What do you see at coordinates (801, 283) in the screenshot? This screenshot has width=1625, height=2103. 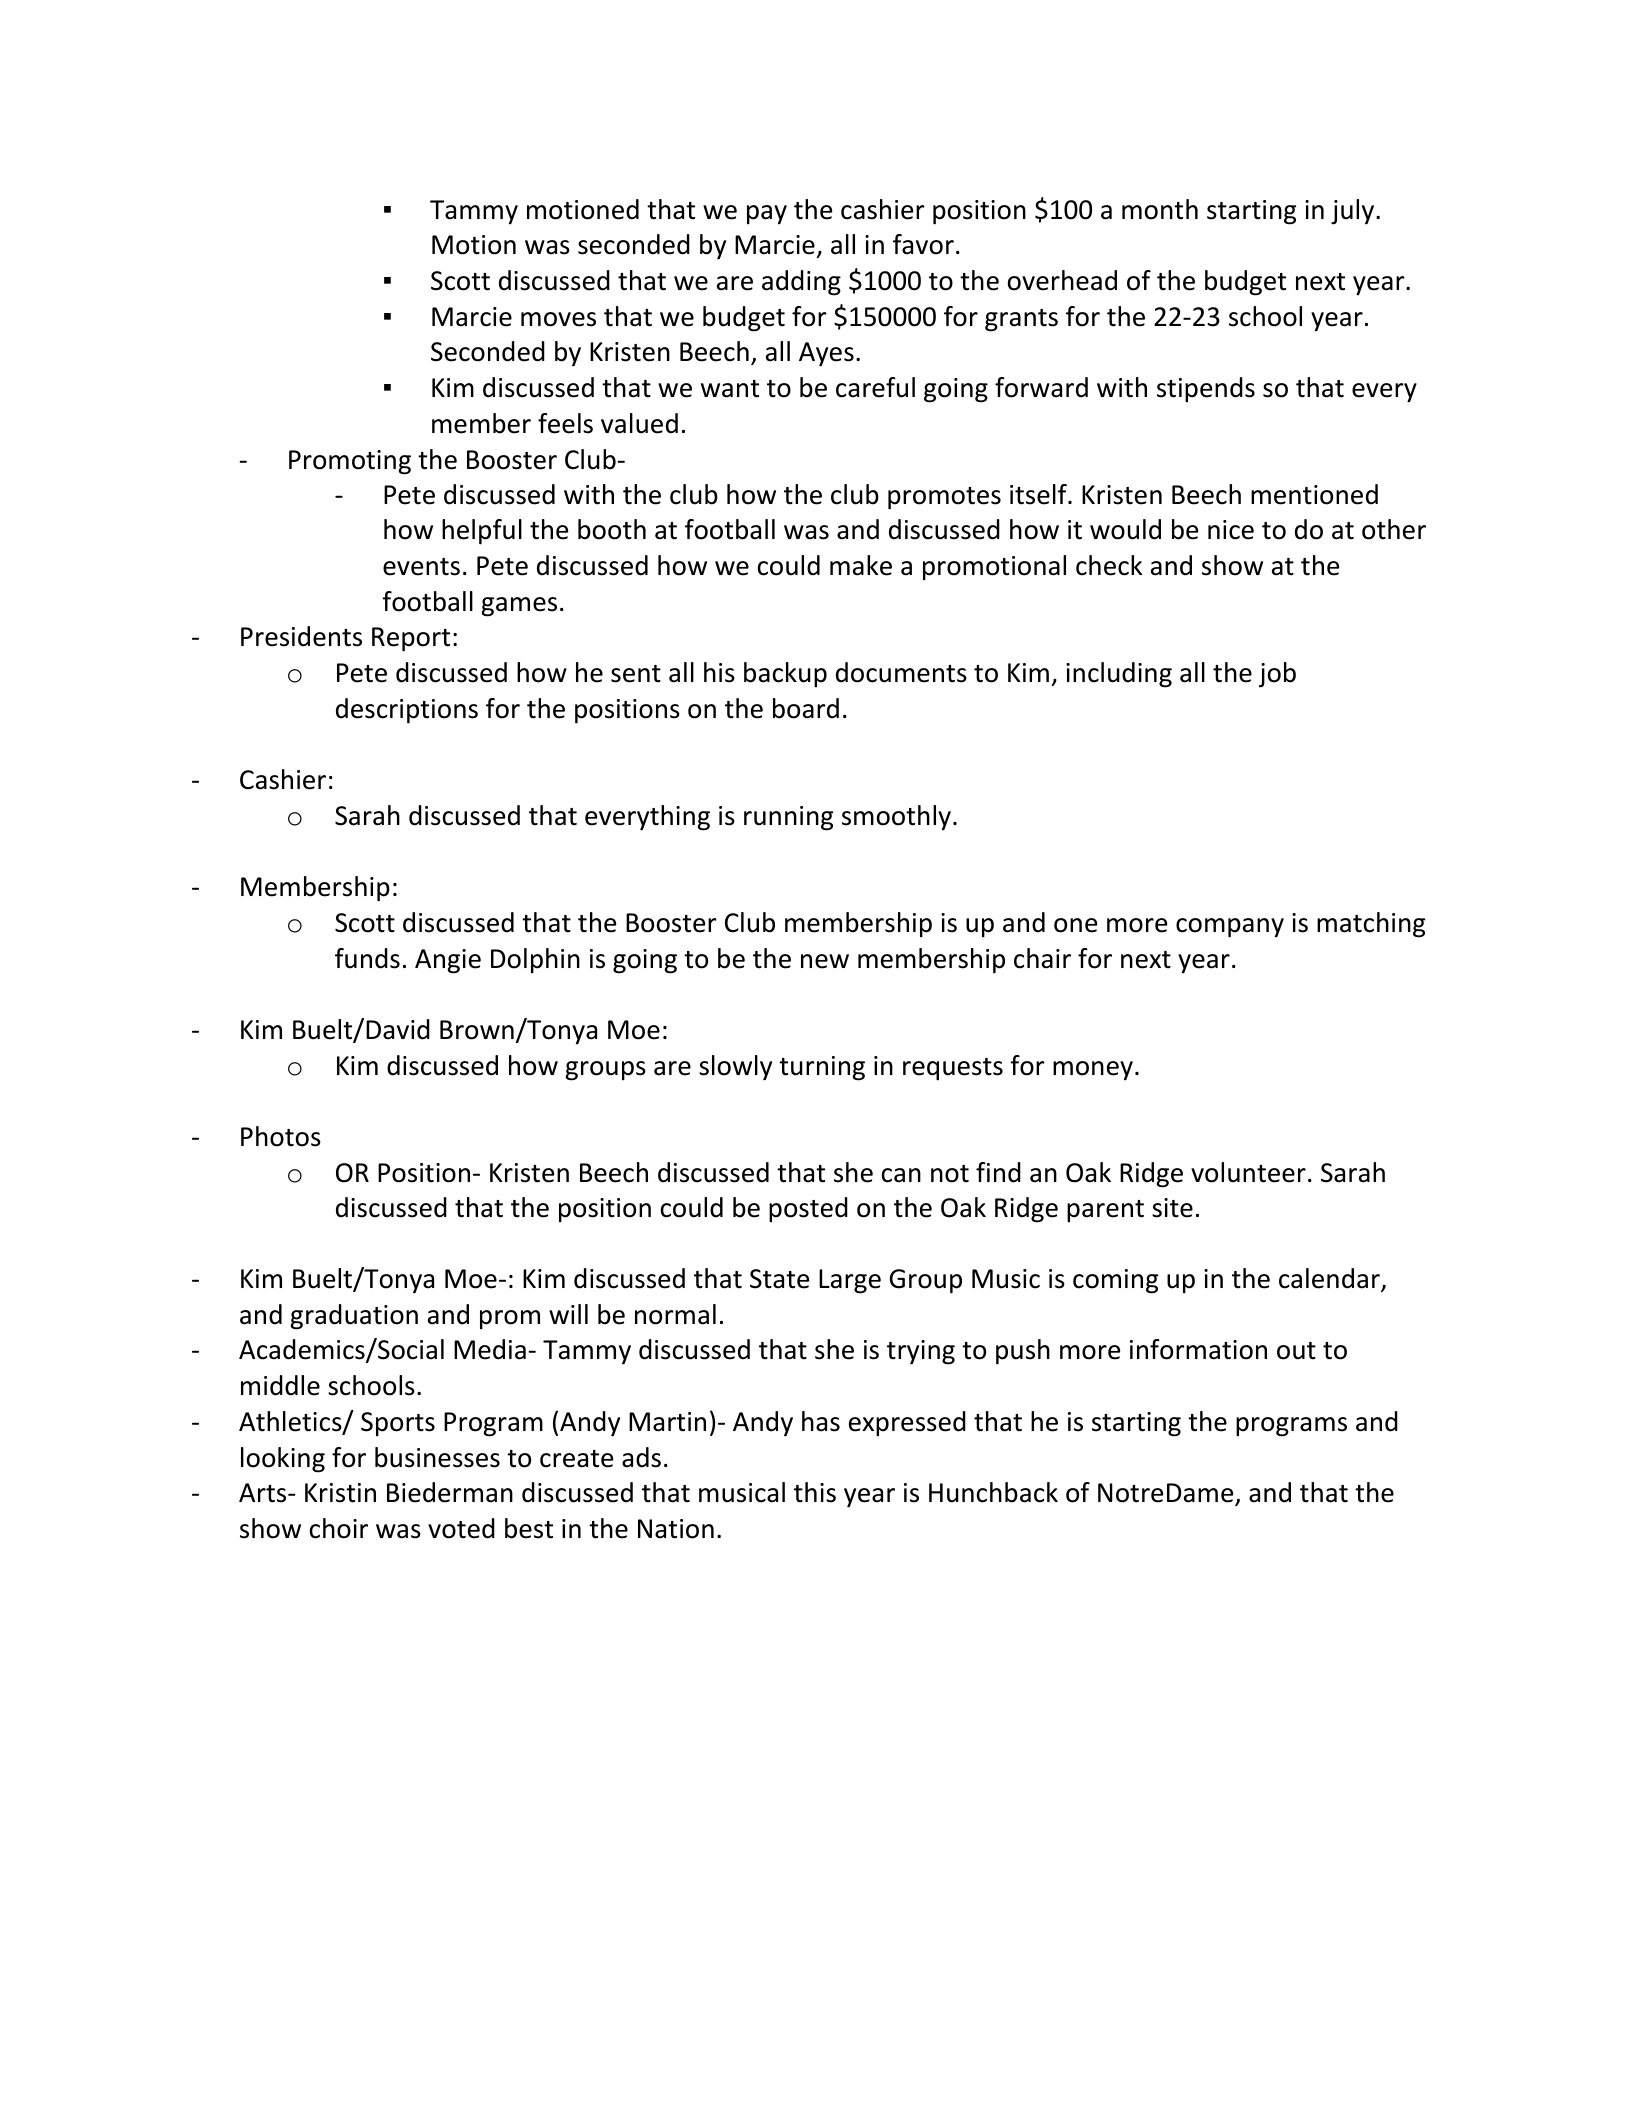 I see `adding` at bounding box center [801, 283].
